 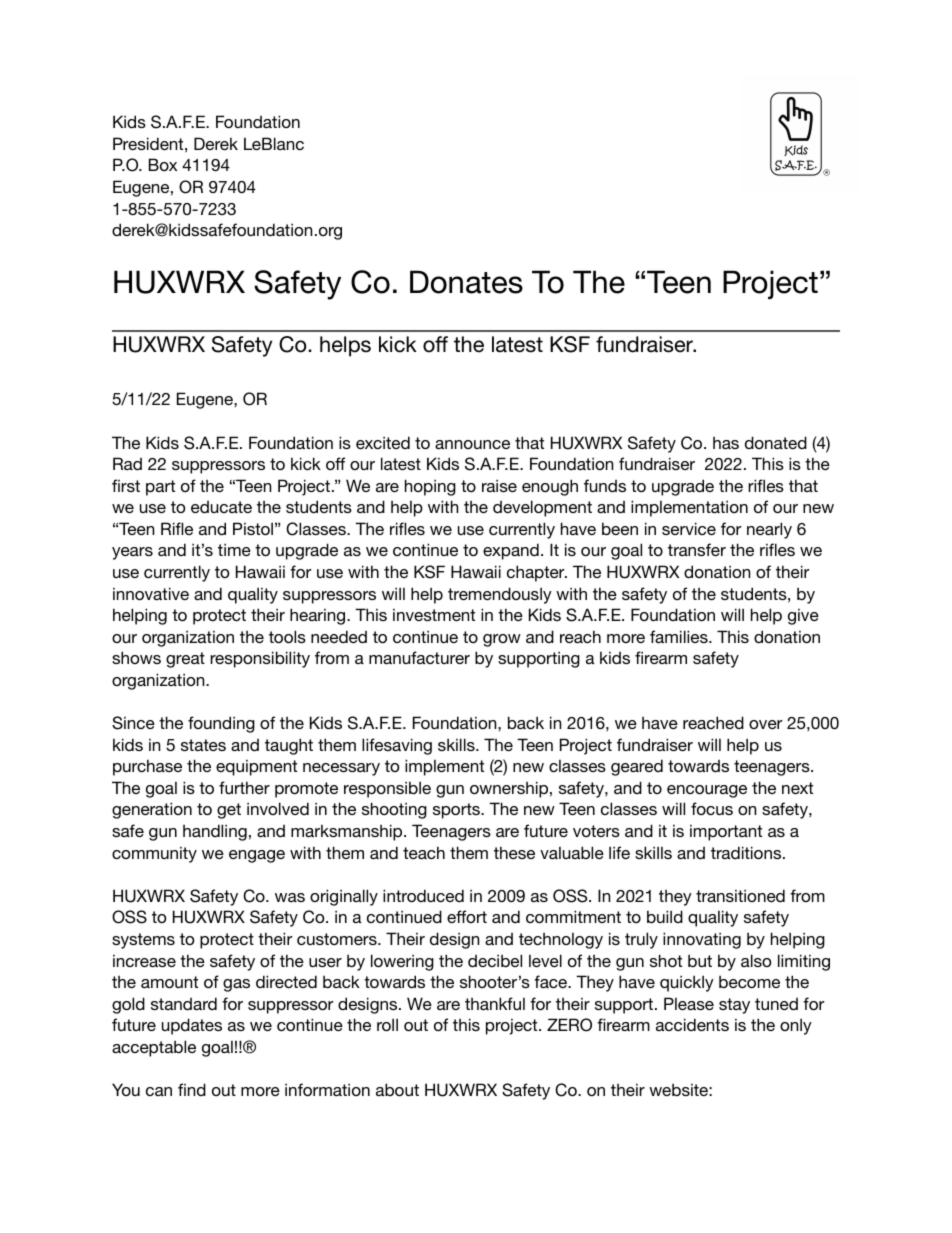 I want to click on find, so click(x=192, y=1089).
